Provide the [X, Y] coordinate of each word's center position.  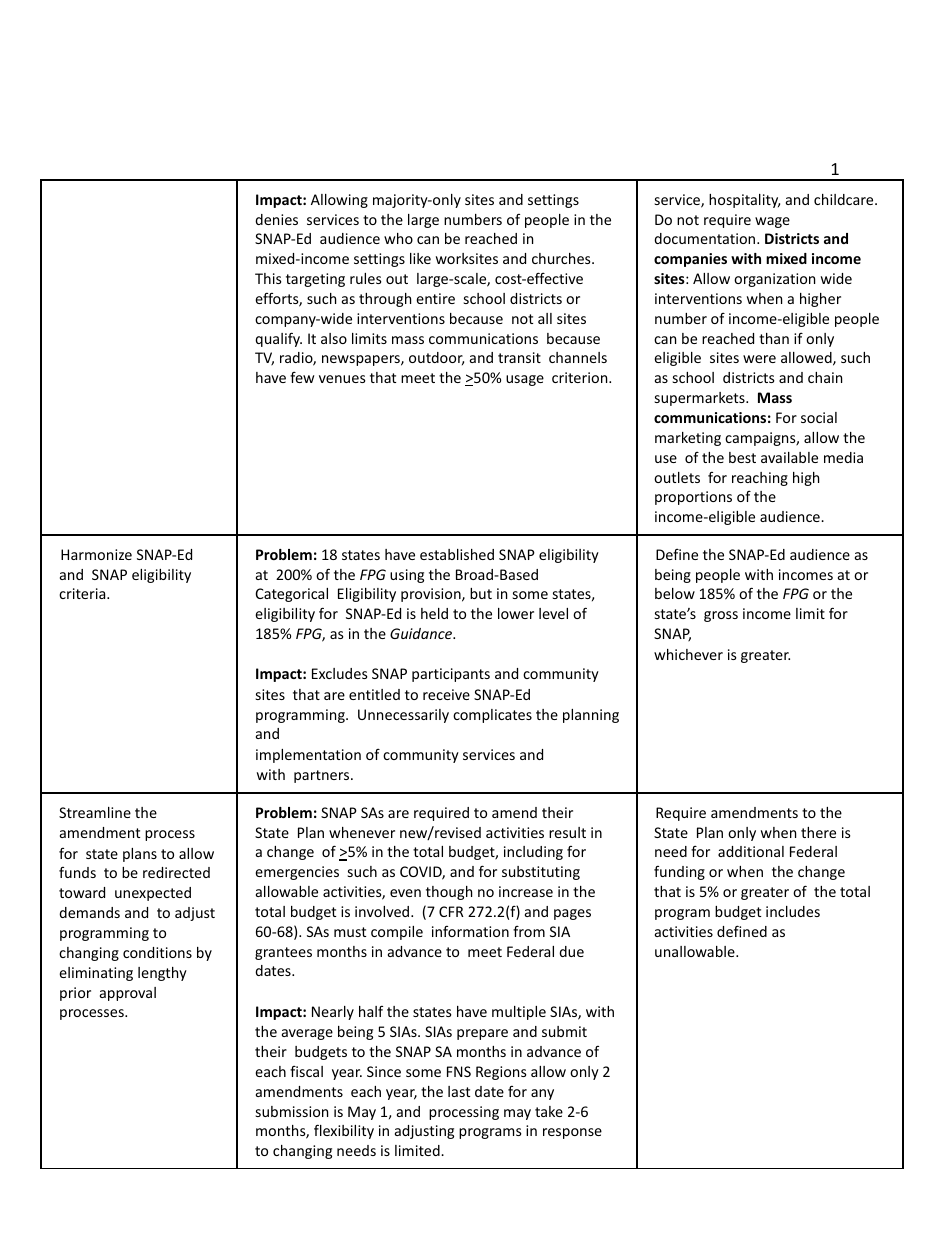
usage [525, 380]
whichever [688, 654]
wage [772, 222]
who [398, 238]
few [302, 377]
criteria [83, 593]
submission [292, 1111]
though [449, 893]
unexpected [153, 894]
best [742, 457]
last [459, 1091]
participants [451, 675]
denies [276, 219]
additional [751, 851]
